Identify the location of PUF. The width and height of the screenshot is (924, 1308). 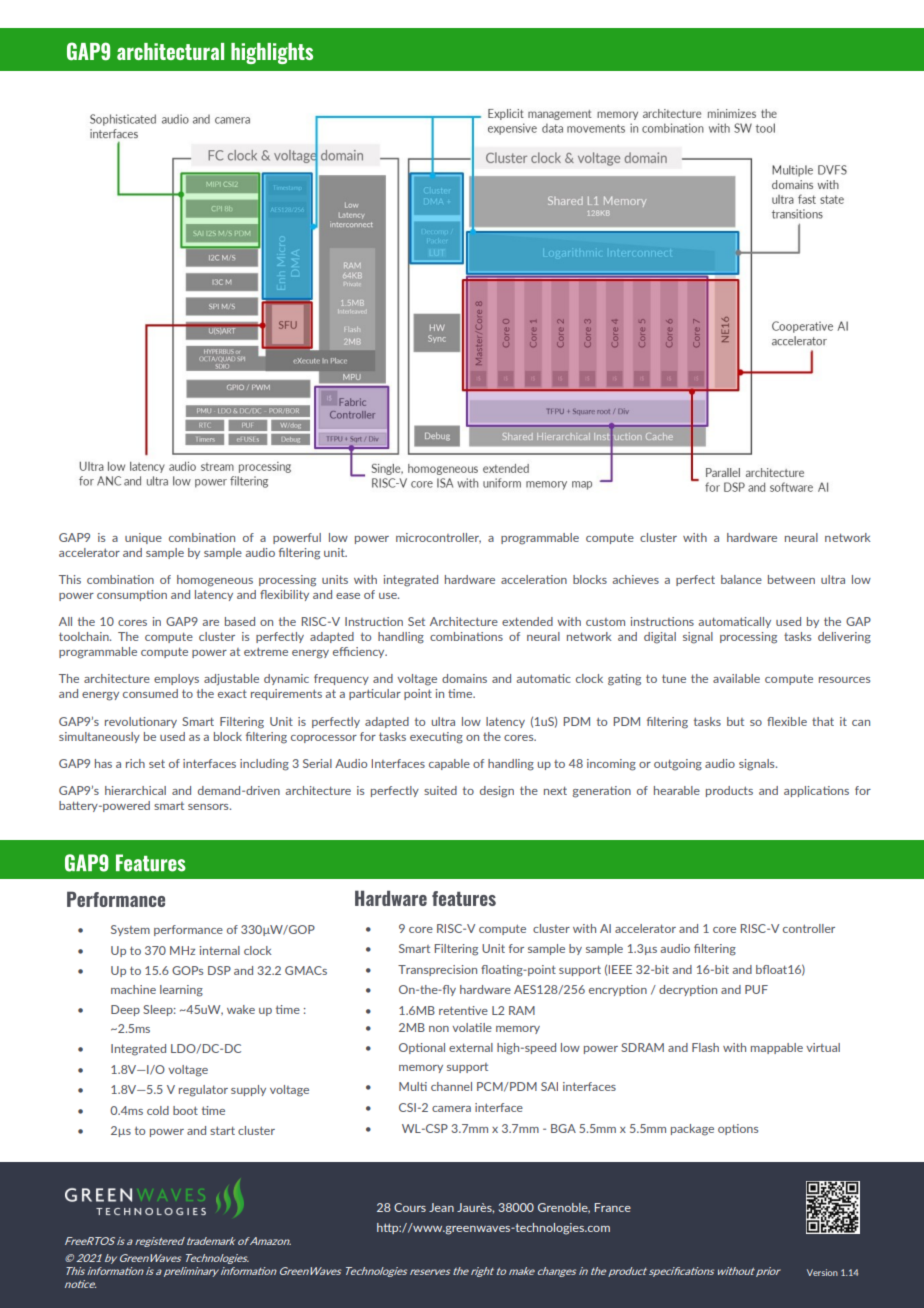
(756, 989).
